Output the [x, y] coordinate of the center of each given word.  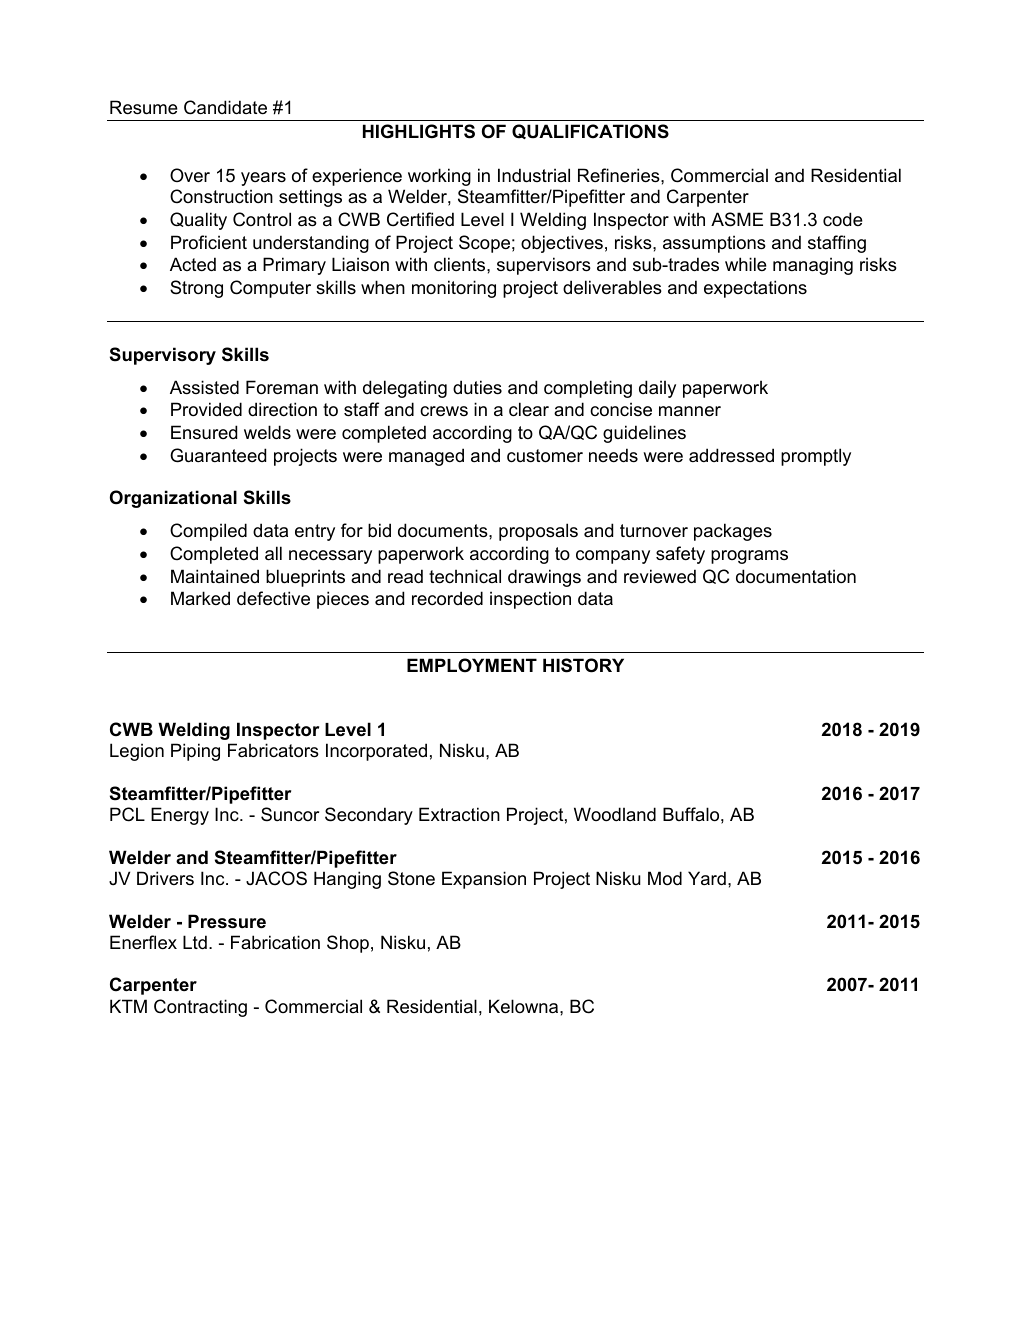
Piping [195, 752]
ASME [737, 219]
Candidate [225, 107]
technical [465, 576]
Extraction [459, 814]
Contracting [200, 1008]
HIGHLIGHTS [419, 131]
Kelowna [525, 1006]
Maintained [215, 576]
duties [477, 387]
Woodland [615, 814]
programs [749, 557]
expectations [755, 289]
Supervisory [163, 356]
